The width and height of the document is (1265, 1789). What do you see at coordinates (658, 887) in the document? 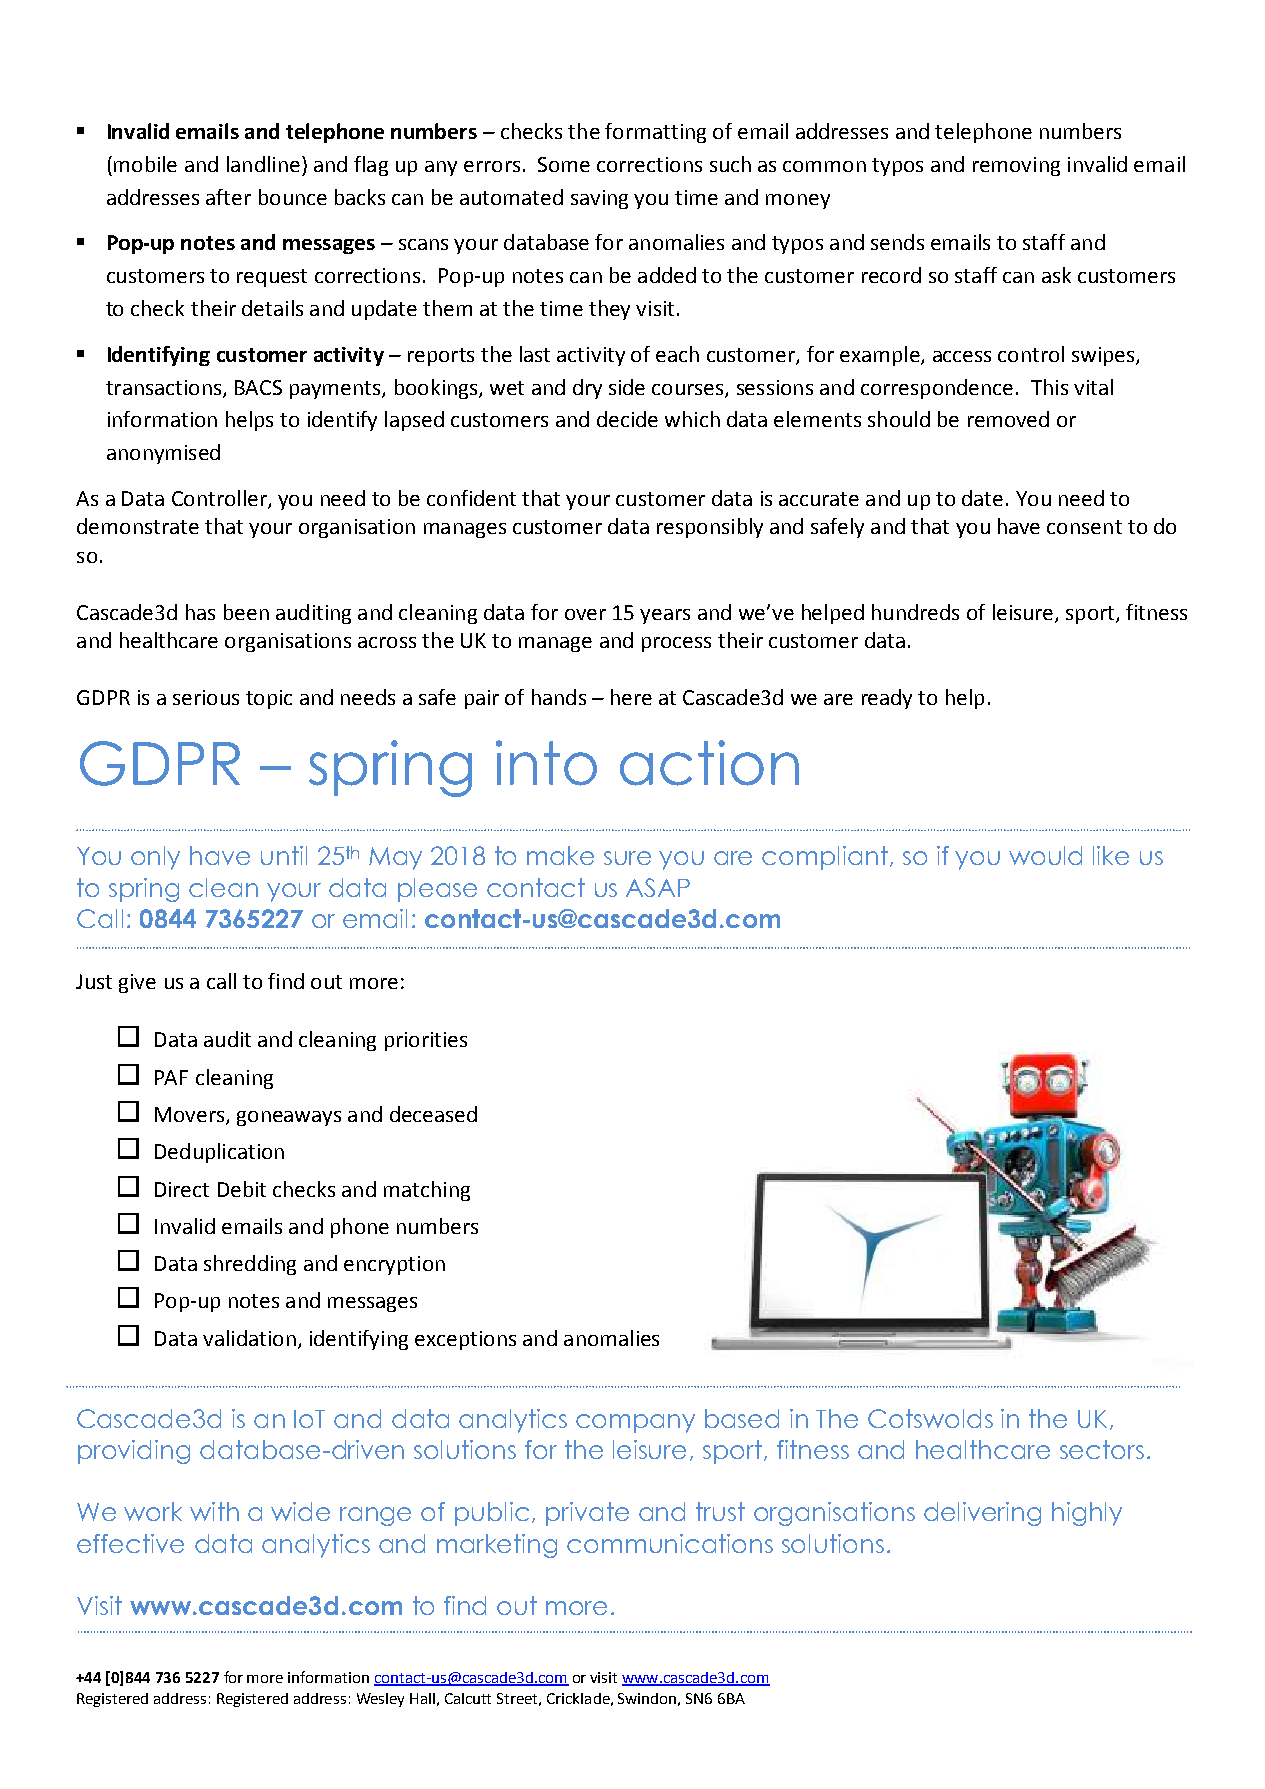
I see `ASAP` at bounding box center [658, 887].
